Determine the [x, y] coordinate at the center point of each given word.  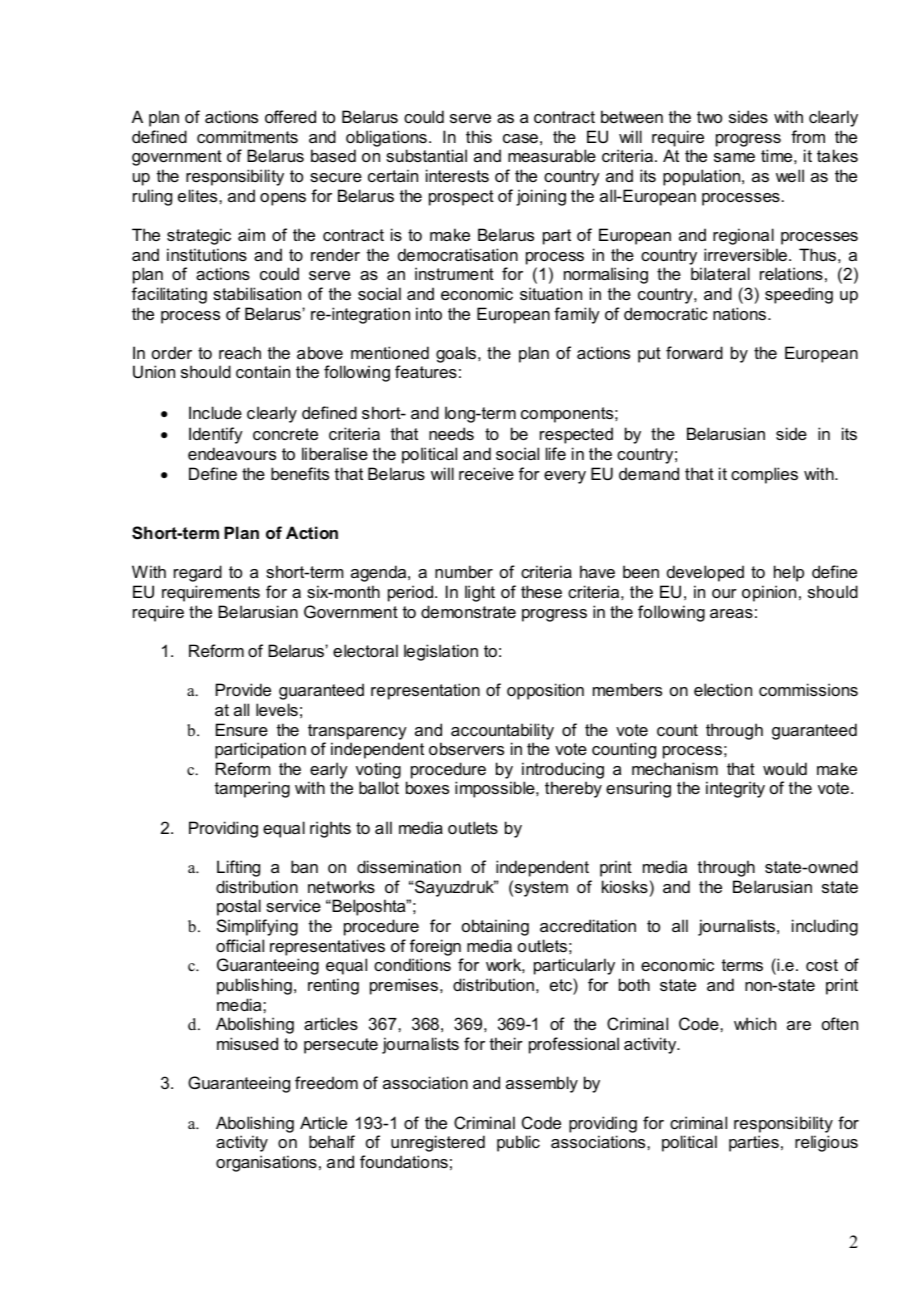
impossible [496, 789]
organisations [266, 1163]
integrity [735, 789]
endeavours [232, 453]
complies [764, 475]
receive [486, 473]
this [479, 136]
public [518, 1143]
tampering [252, 789]
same [734, 157]
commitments [247, 136]
